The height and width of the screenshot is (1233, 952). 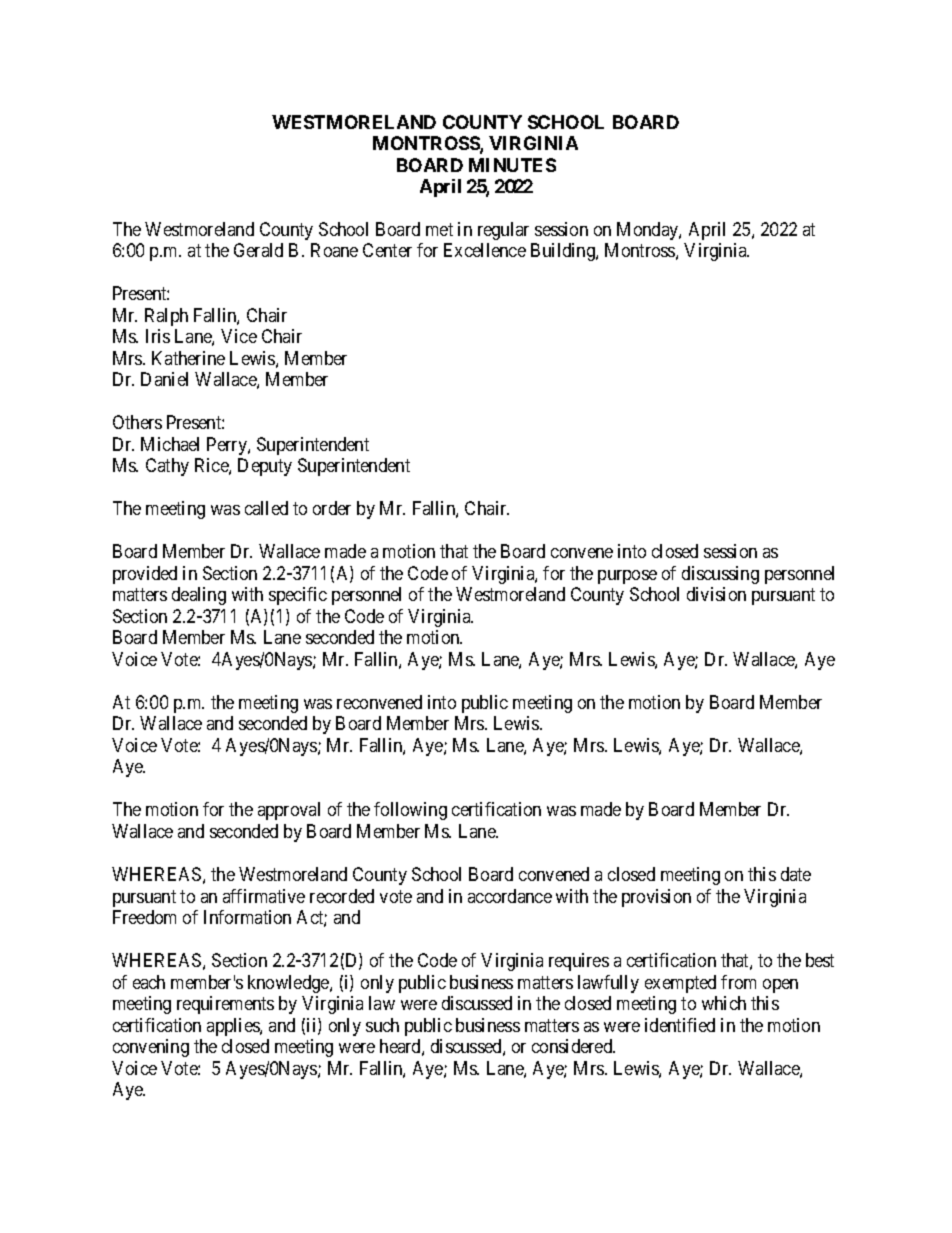 I want to click on Gerald, so click(x=258, y=250).
